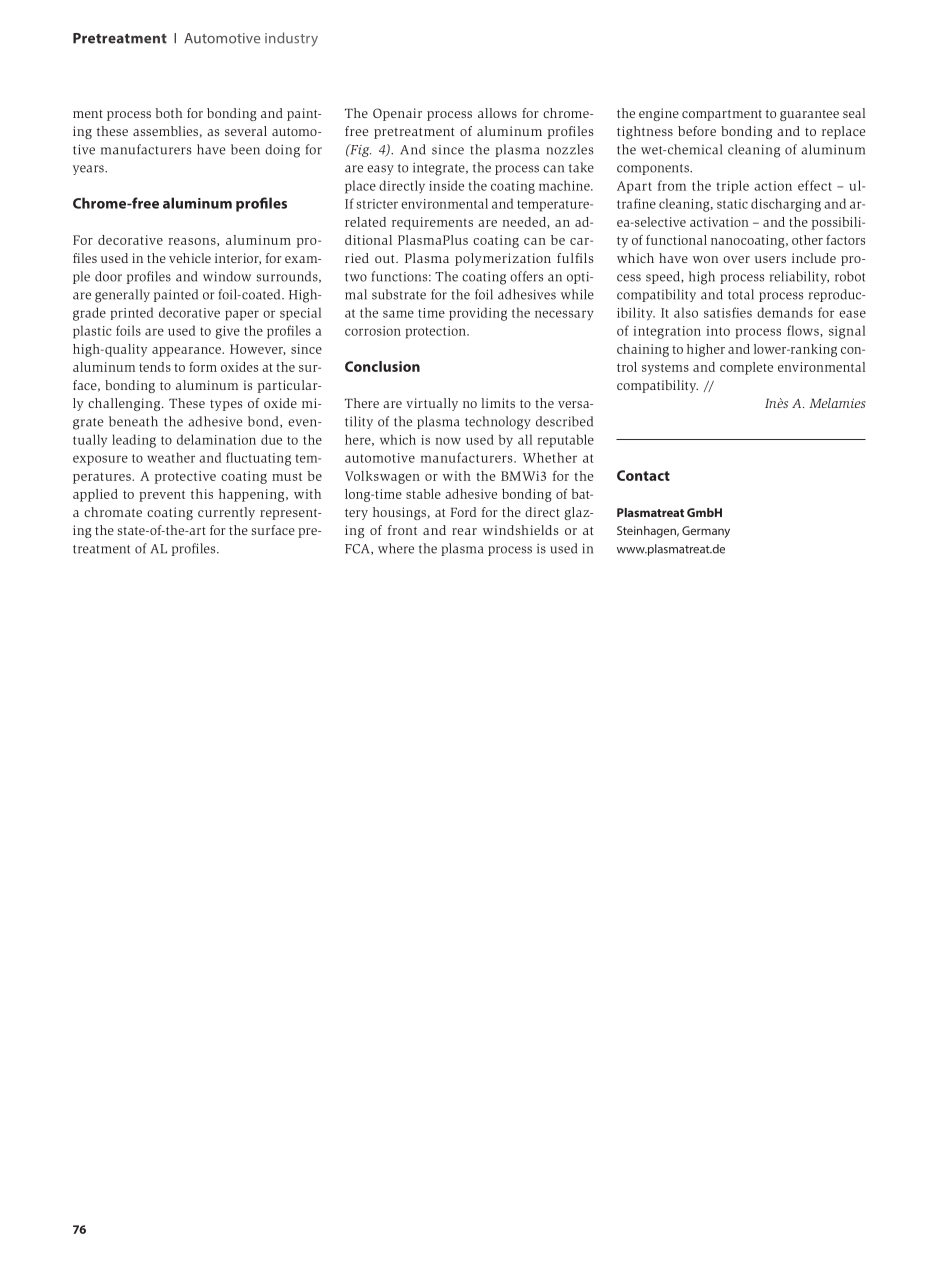 The height and width of the page is (1265, 952). Describe the element at coordinates (498, 403) in the page. I see `limits` at that location.
